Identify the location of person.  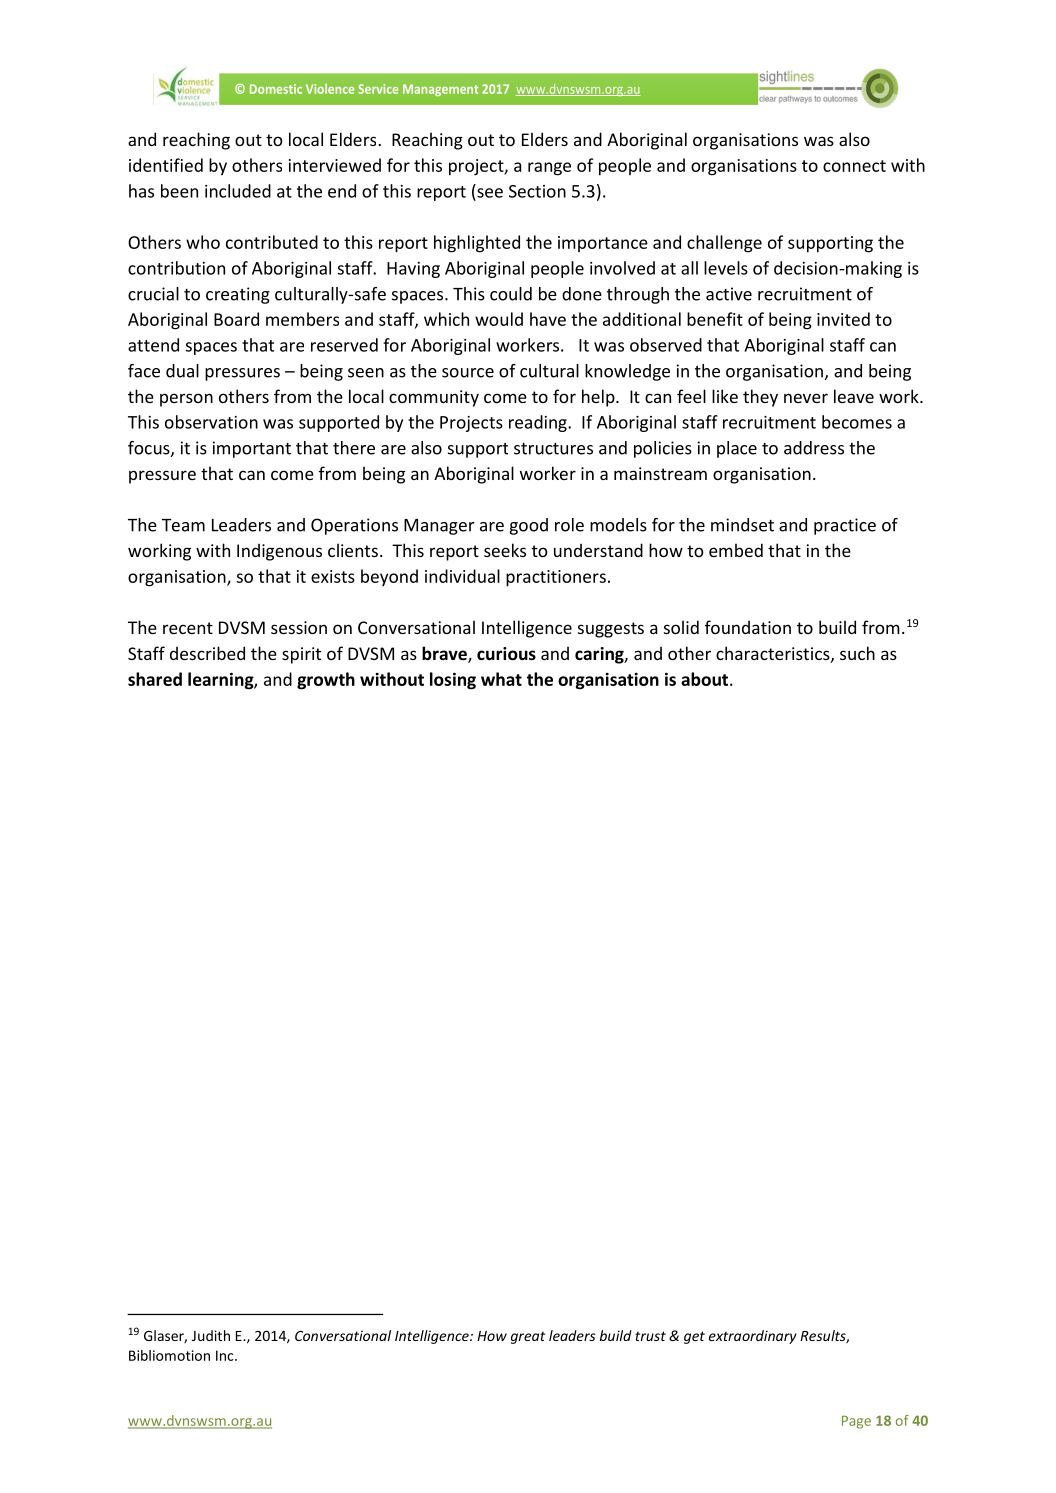
(186, 400).
